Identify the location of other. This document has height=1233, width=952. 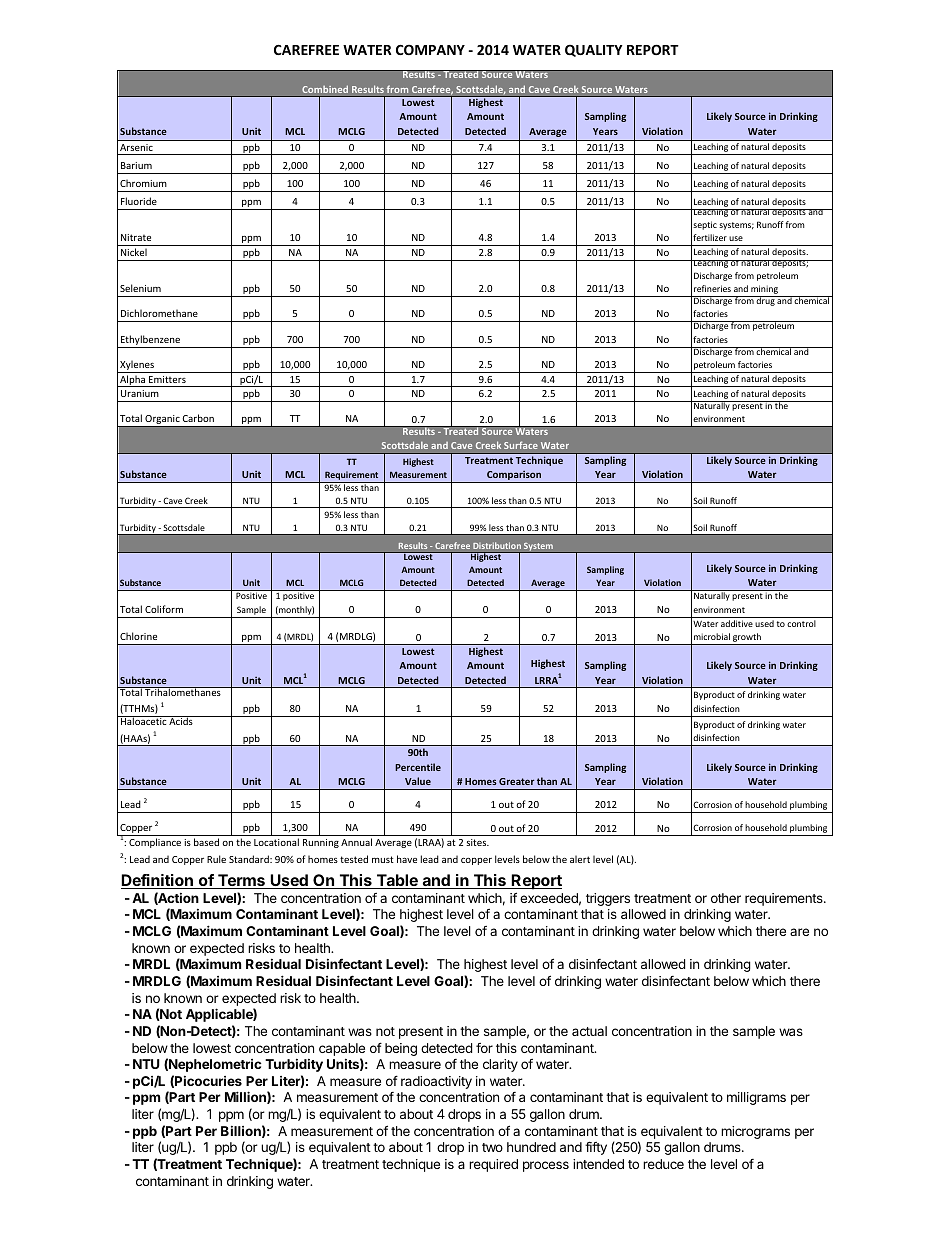
(726, 898).
